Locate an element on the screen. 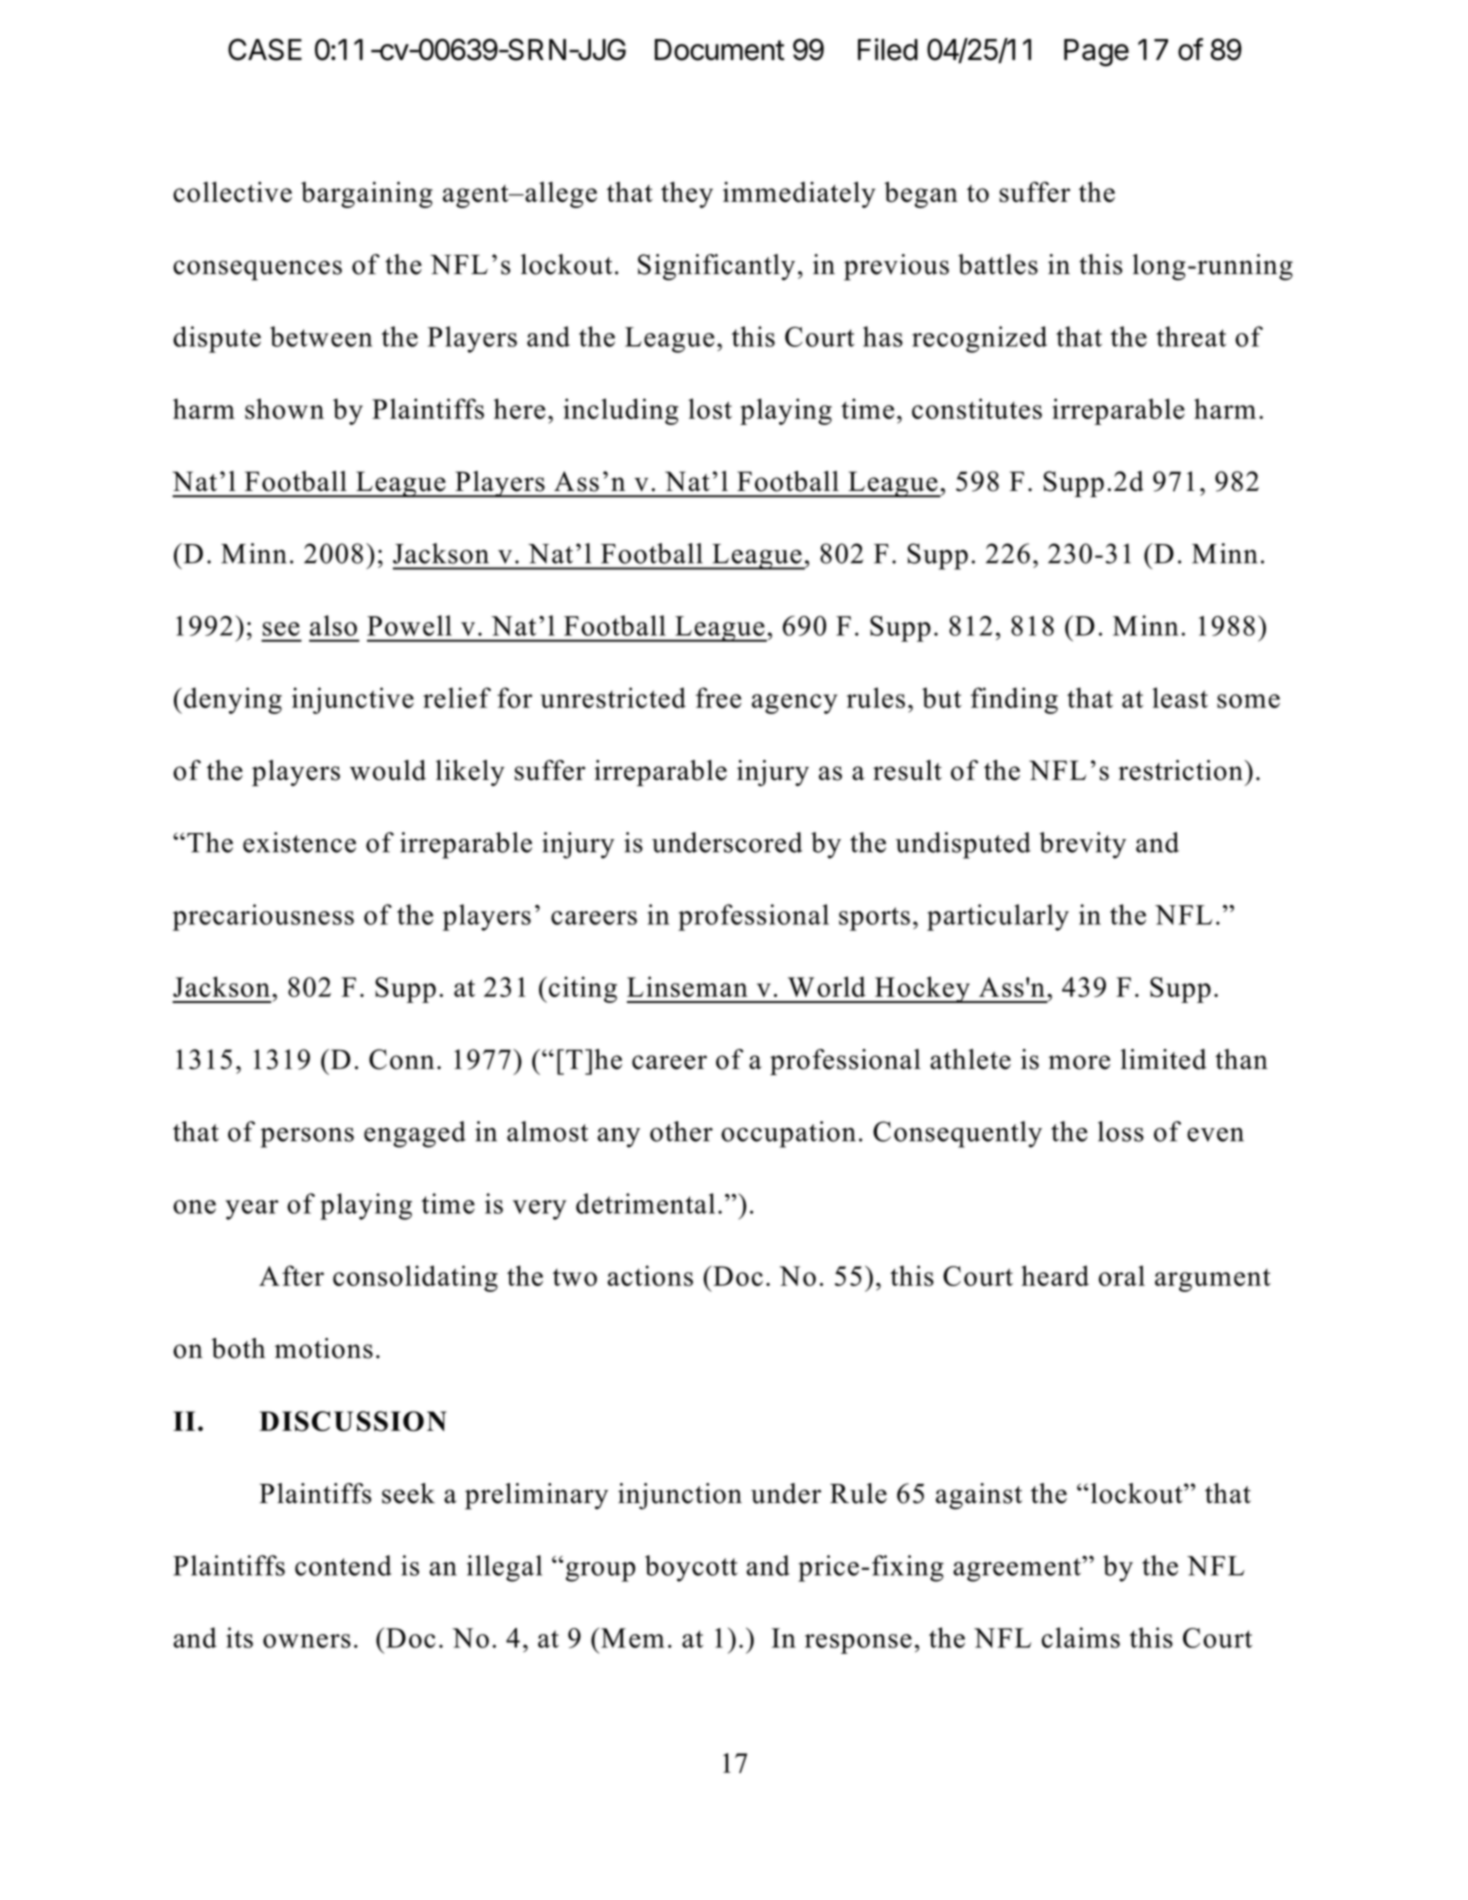 This screenshot has height=1900, width=1468. contend is located at coordinates (343, 1565).
